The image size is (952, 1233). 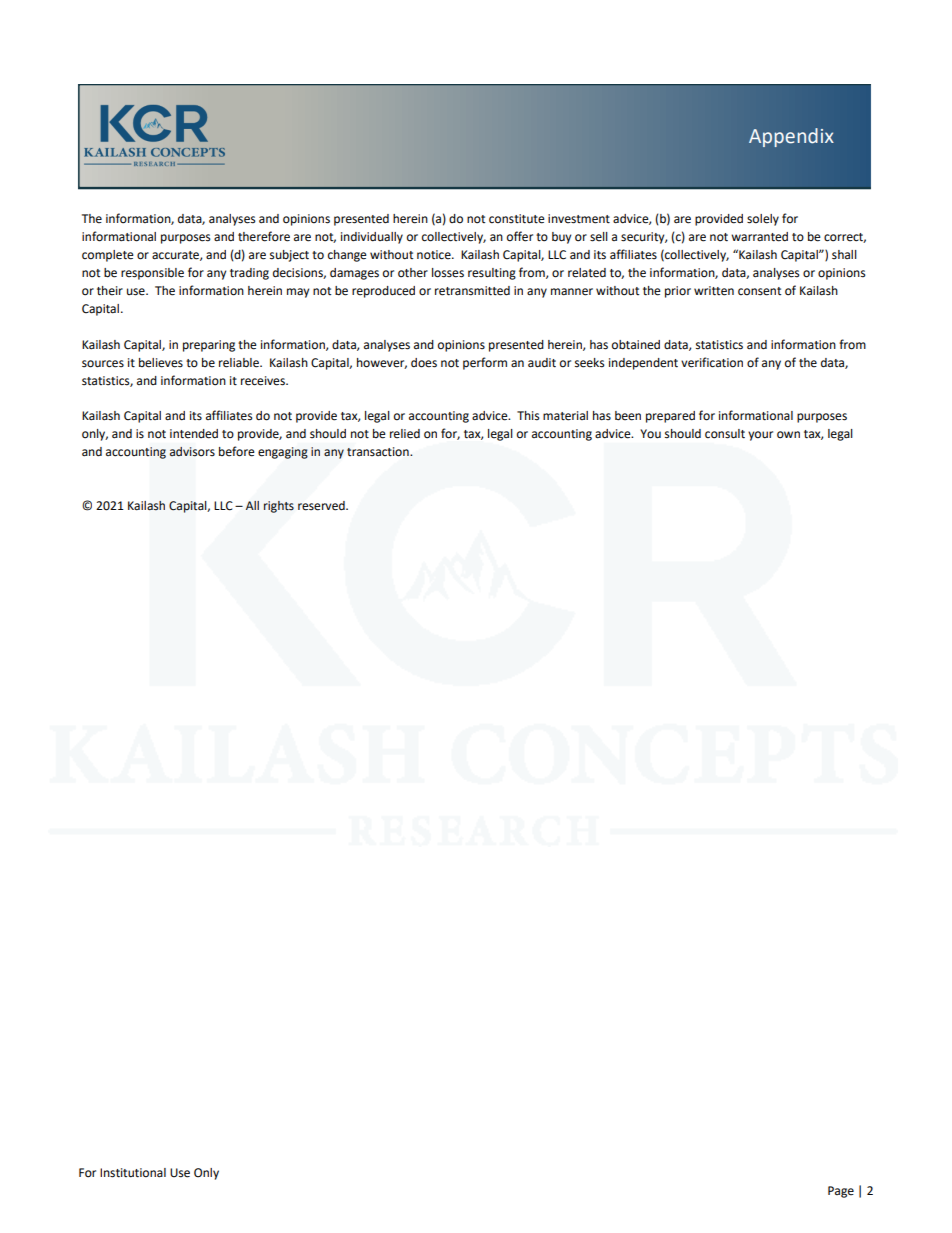 What do you see at coordinates (517, 219) in the document?
I see `constitute` at bounding box center [517, 219].
